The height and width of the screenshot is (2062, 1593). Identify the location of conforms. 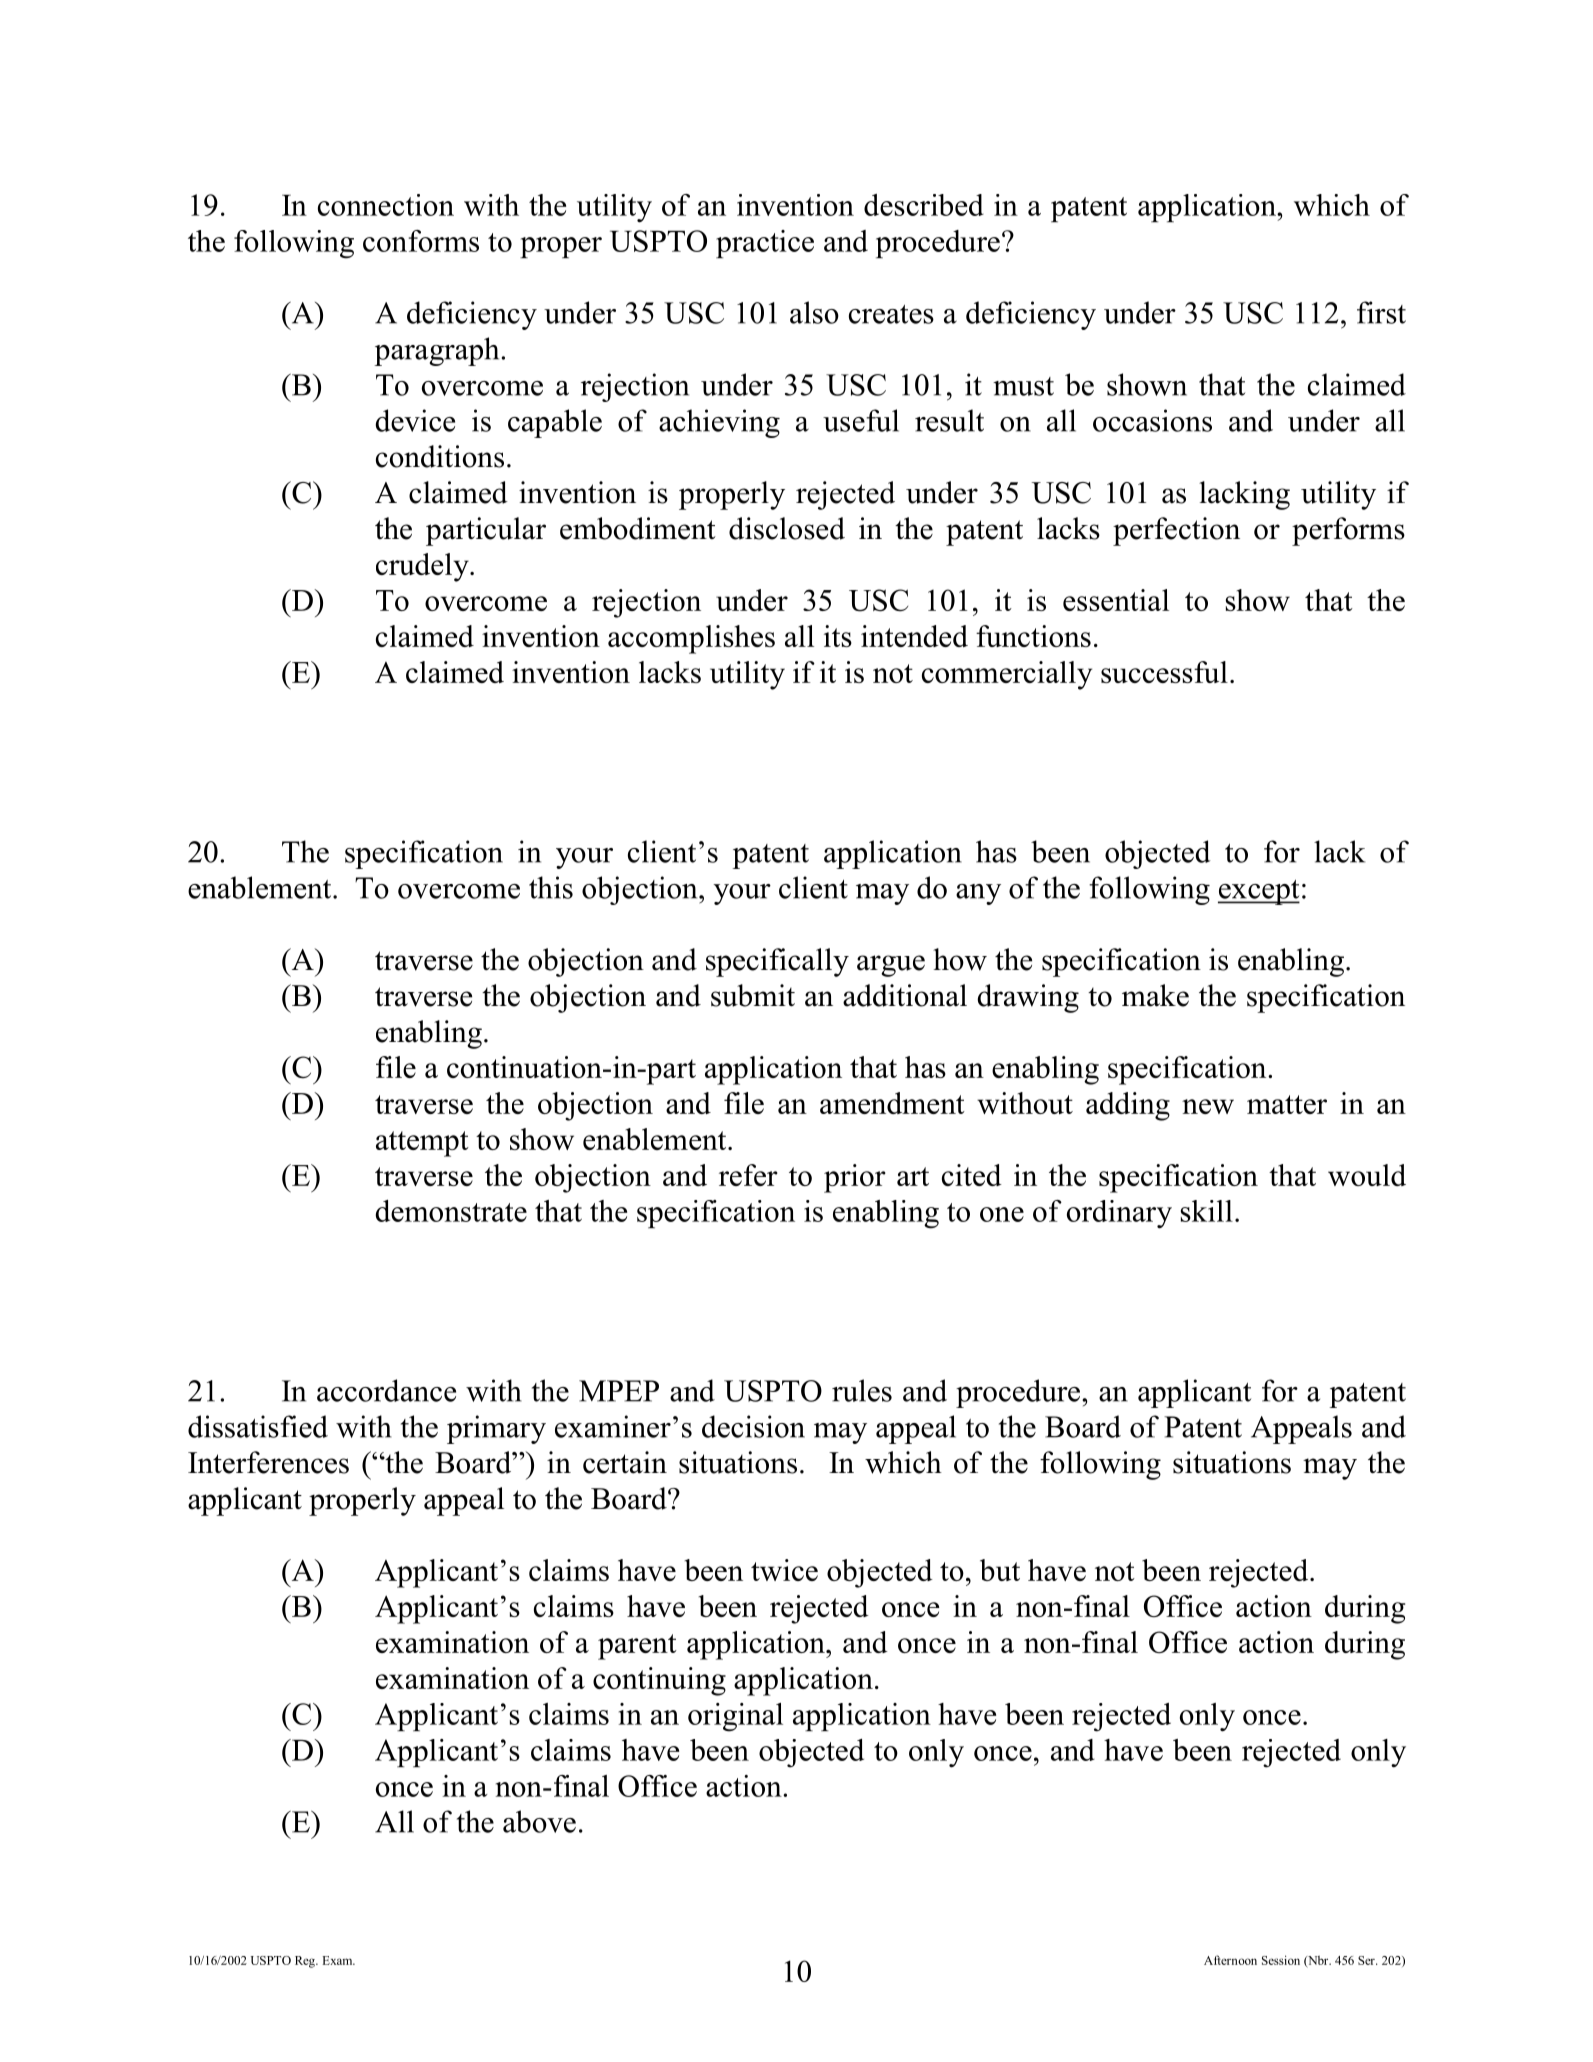
(421, 241).
